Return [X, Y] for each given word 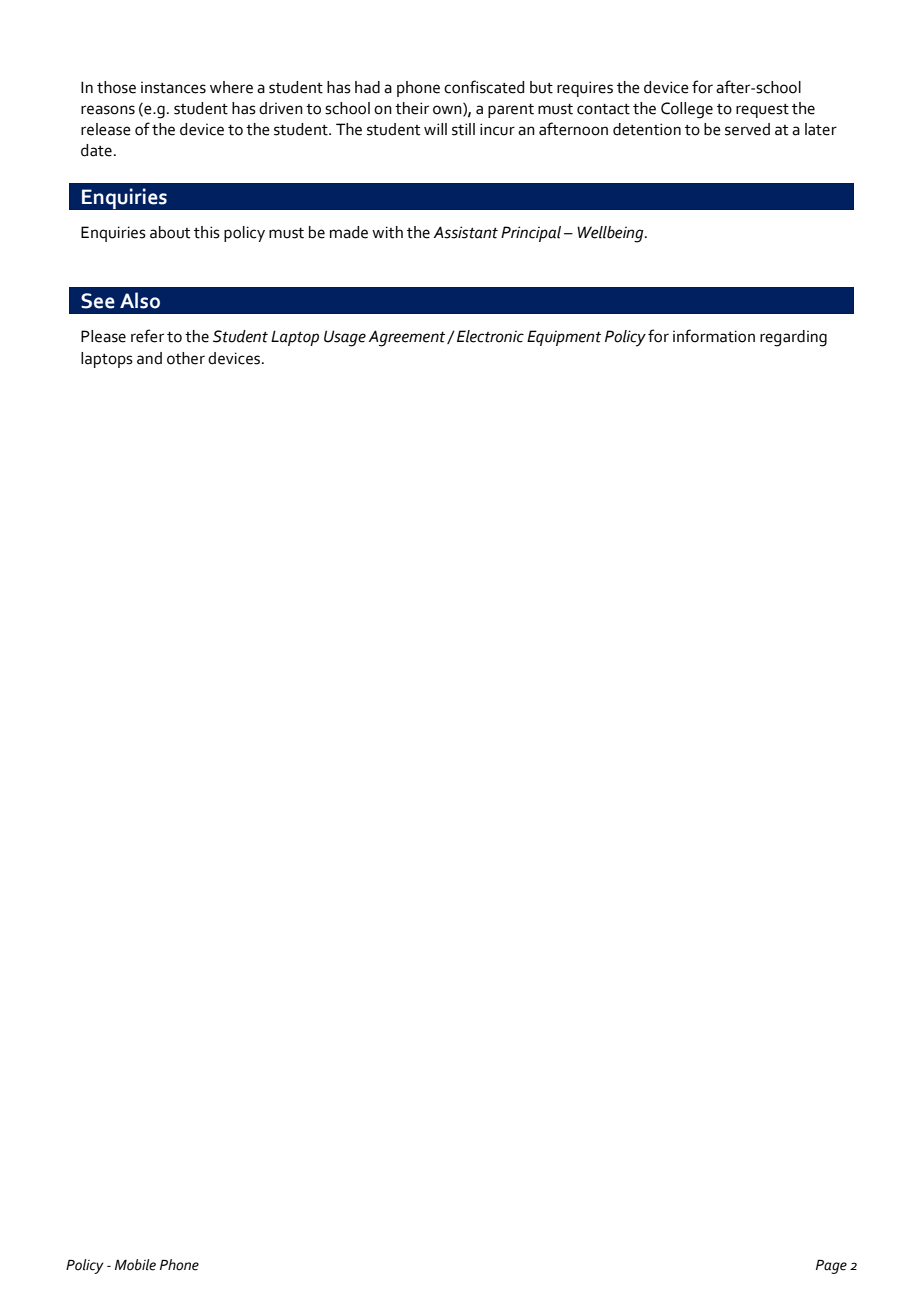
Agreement [408, 338]
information [714, 336]
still [463, 129]
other [186, 358]
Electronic [490, 336]
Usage [345, 338]
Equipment [564, 338]
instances [173, 88]
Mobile [135, 1265]
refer [147, 336]
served [747, 129]
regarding [793, 338]
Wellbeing [611, 234]
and [149, 358]
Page [831, 1267]
